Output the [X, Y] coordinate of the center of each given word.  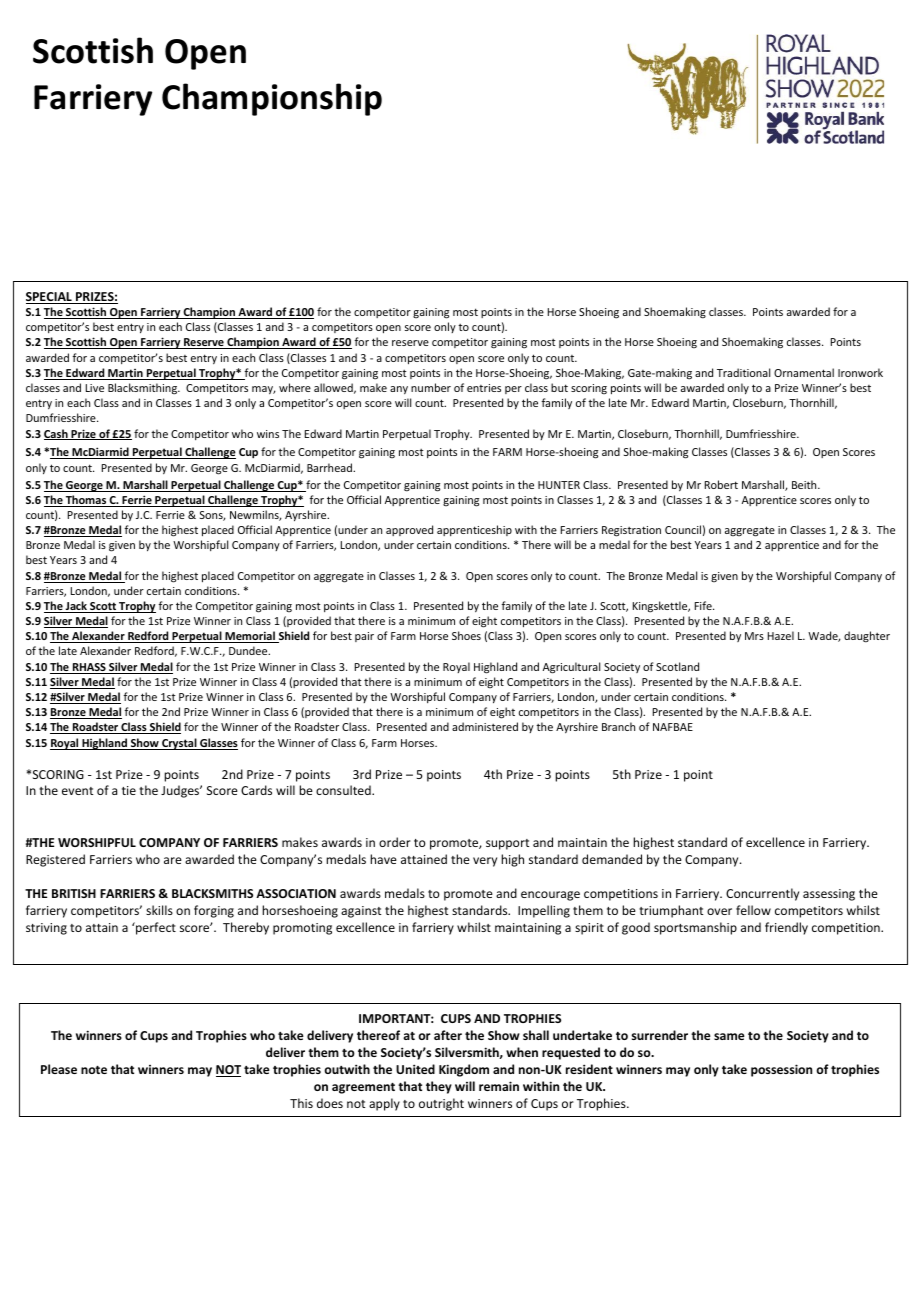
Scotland [677, 666]
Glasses [218, 744]
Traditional [743, 372]
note [94, 1070]
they [439, 1087]
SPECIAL [50, 298]
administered [485, 726]
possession [781, 1070]
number [431, 387]
